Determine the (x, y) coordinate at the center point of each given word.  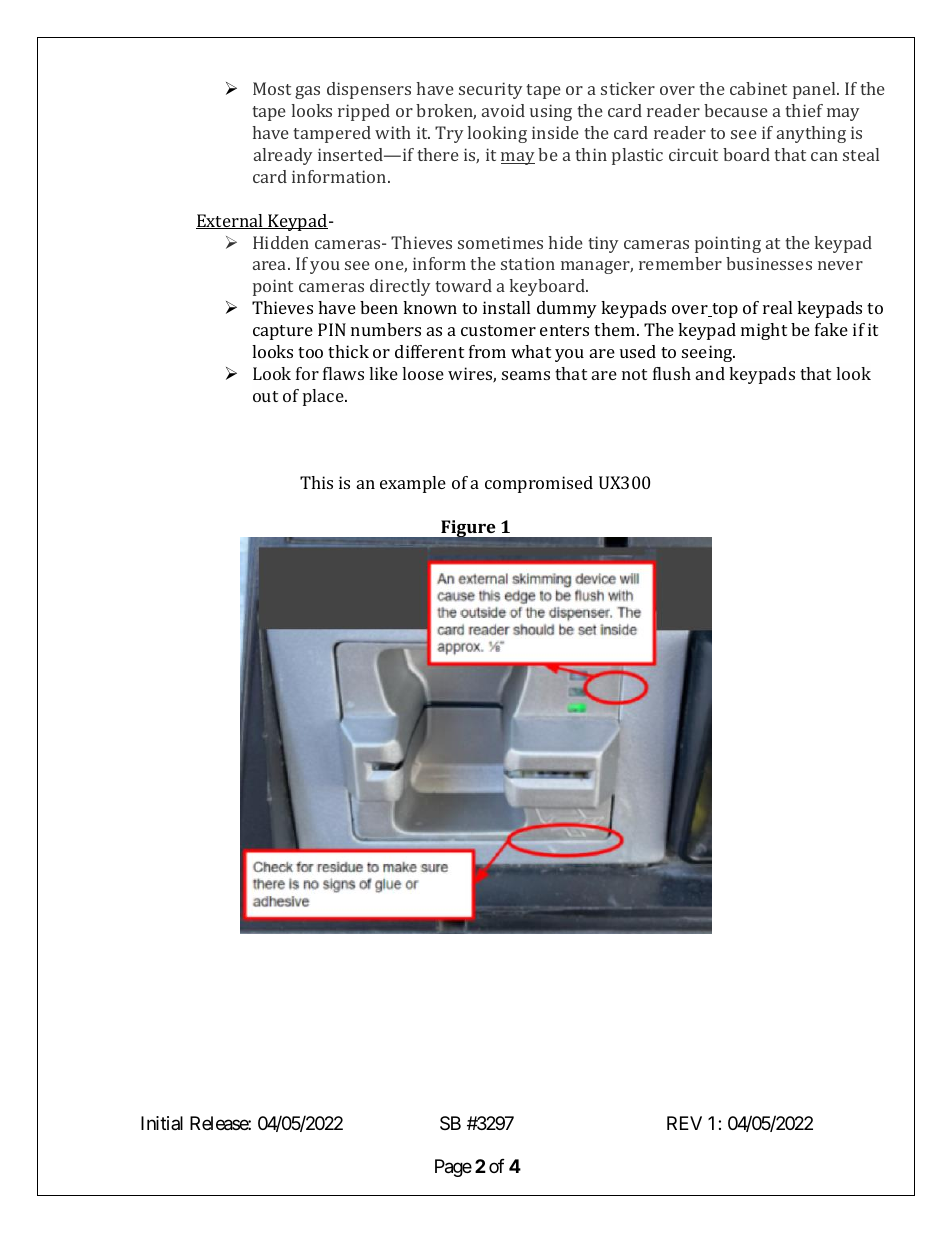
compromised (539, 484)
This (316, 482)
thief (804, 110)
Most (272, 88)
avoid (503, 110)
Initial (162, 1123)
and (710, 373)
